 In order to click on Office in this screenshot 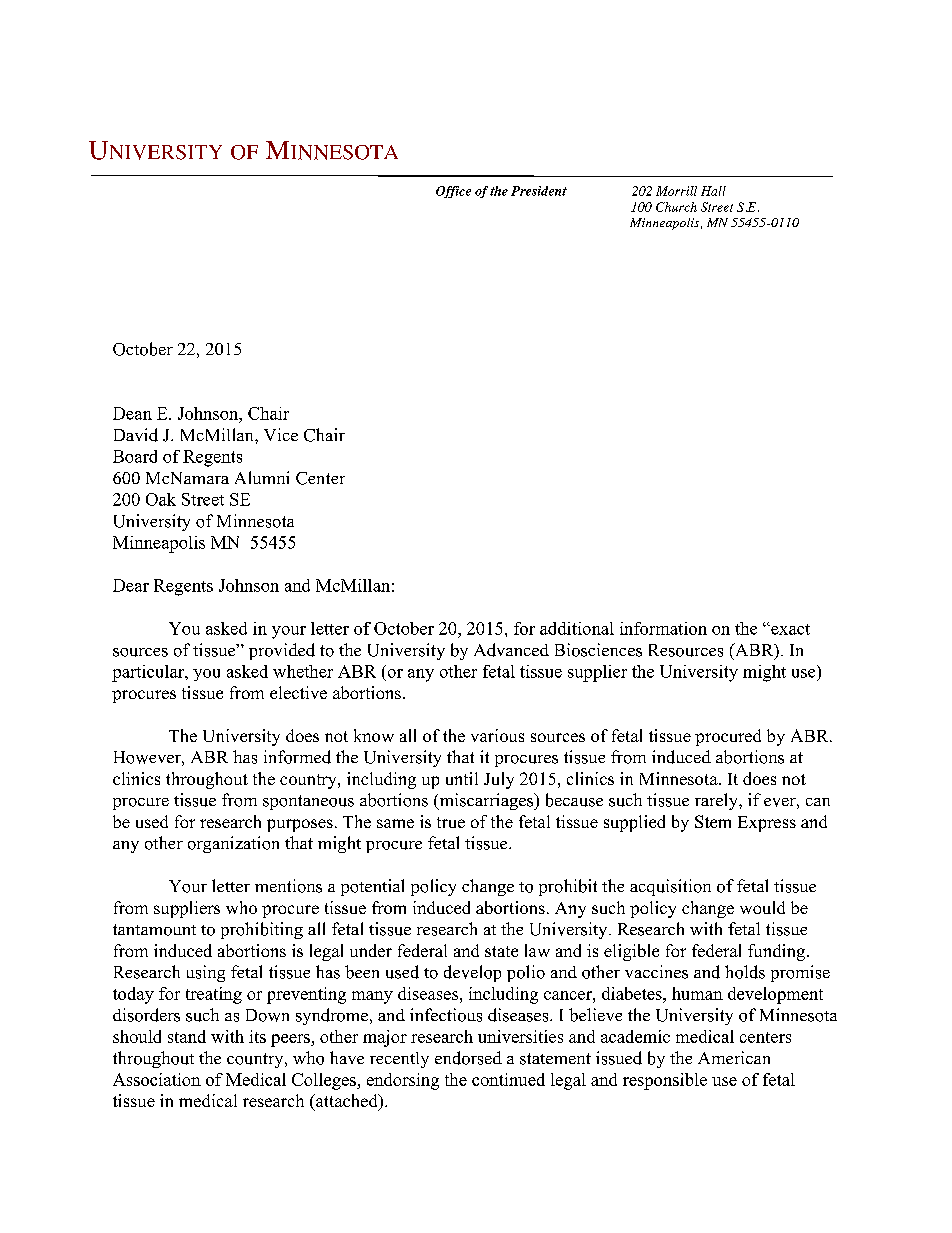, I will do `click(453, 192)`.
